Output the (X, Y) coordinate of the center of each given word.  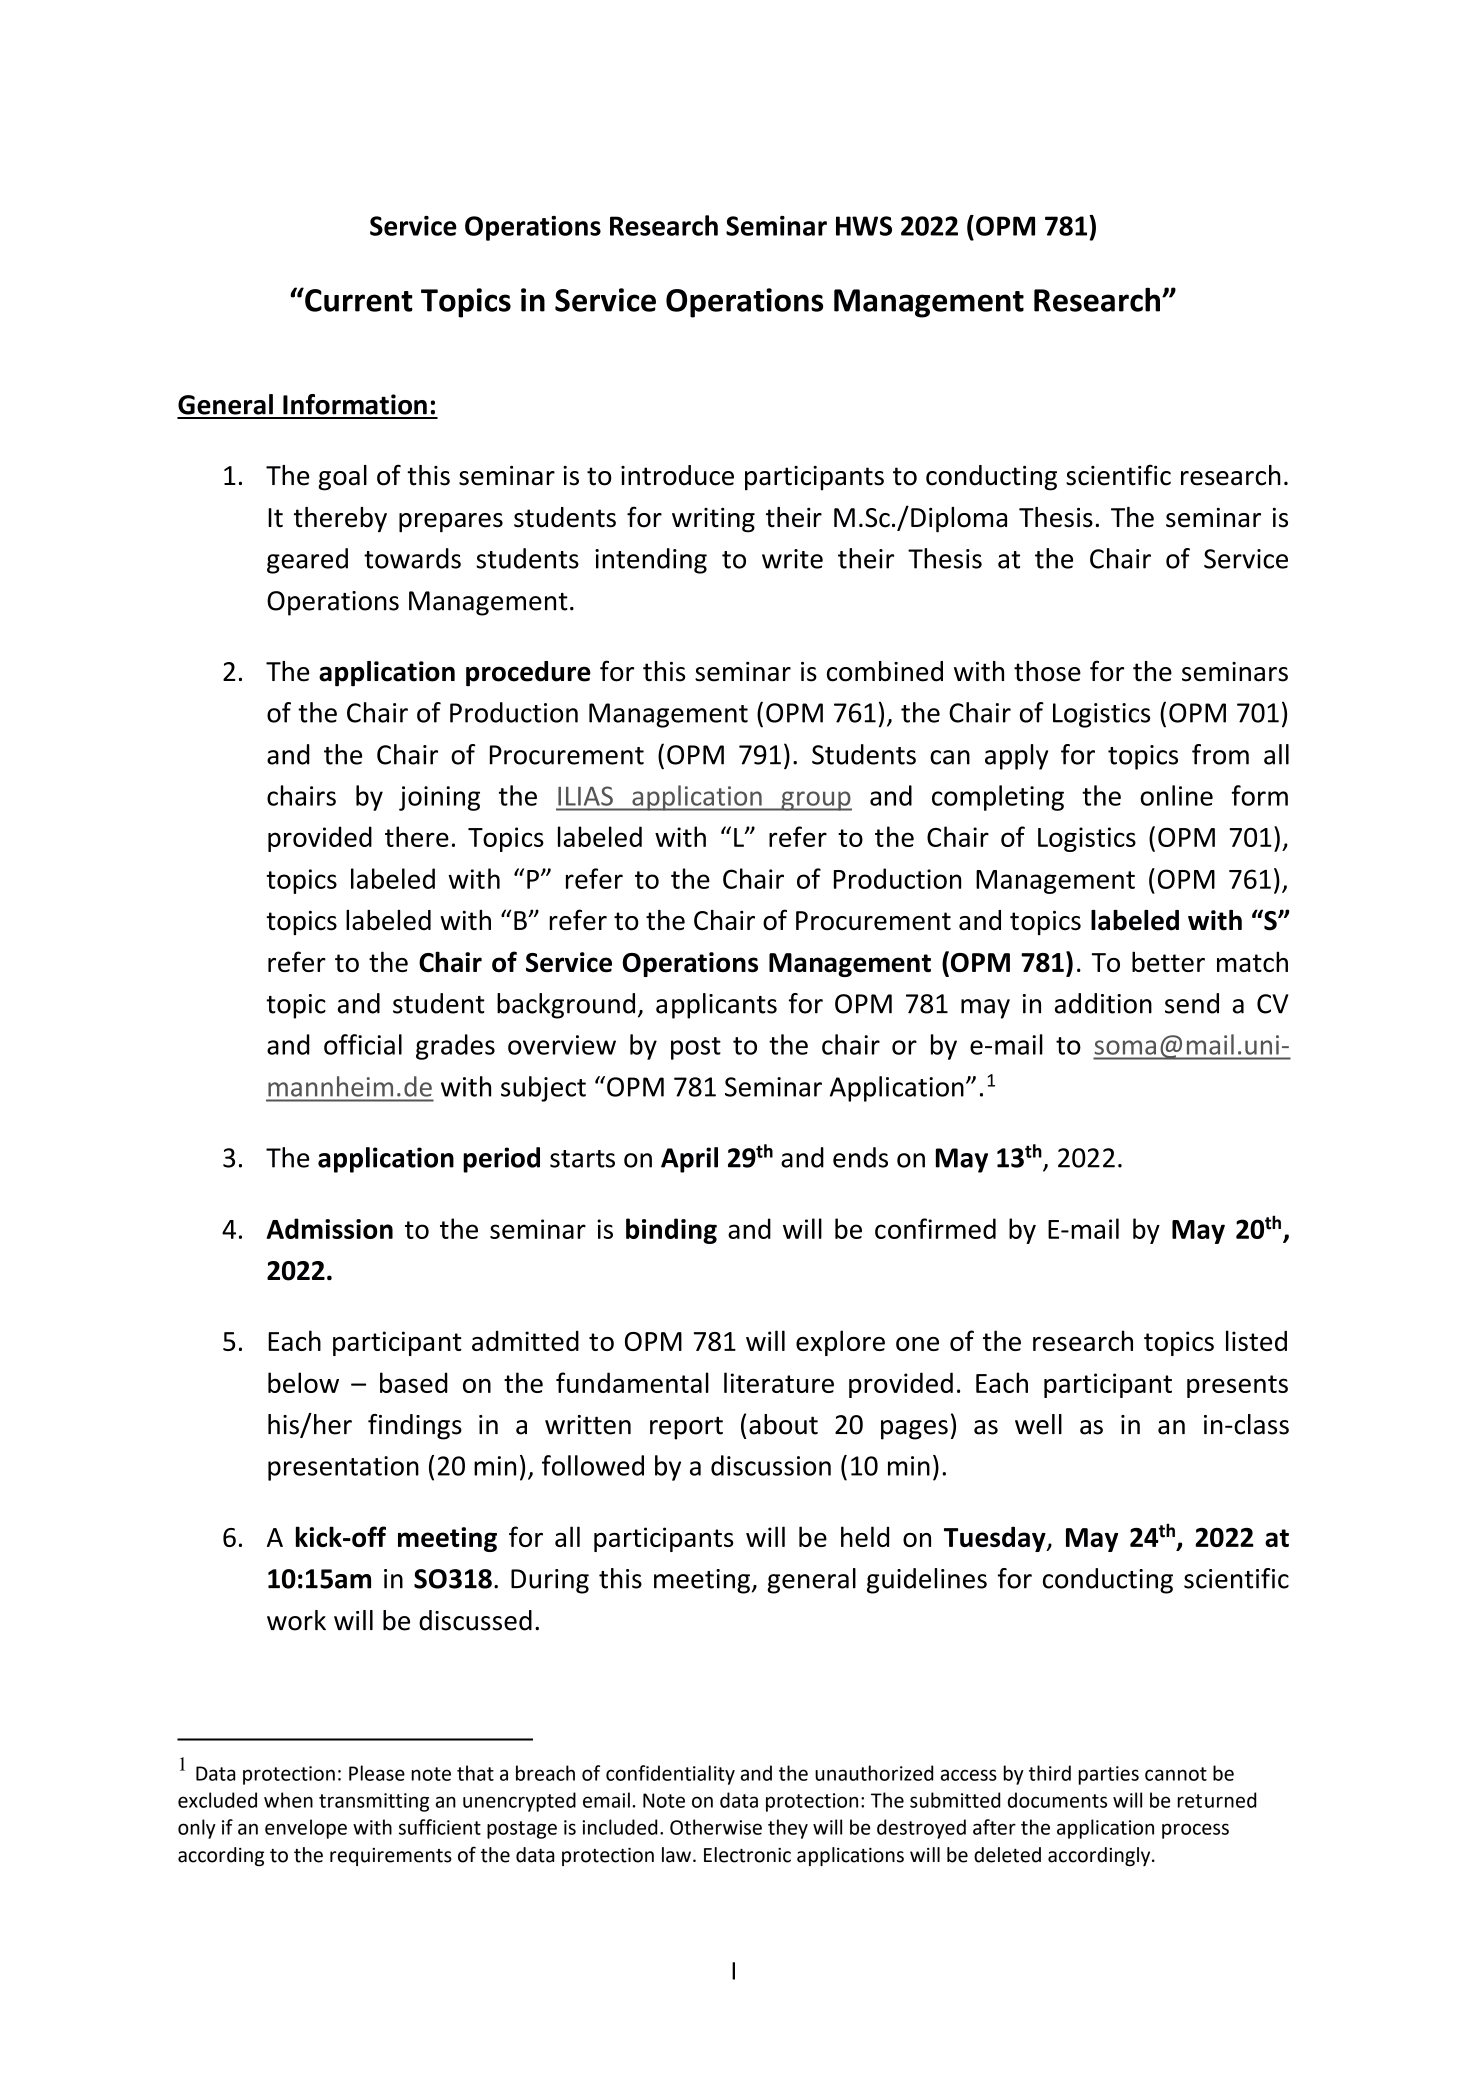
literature (779, 1382)
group (815, 801)
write (792, 559)
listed (1256, 1340)
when (288, 1800)
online (1176, 795)
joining (439, 798)
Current (358, 300)
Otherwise (716, 1827)
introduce (677, 475)
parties (1108, 1775)
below (303, 1382)
